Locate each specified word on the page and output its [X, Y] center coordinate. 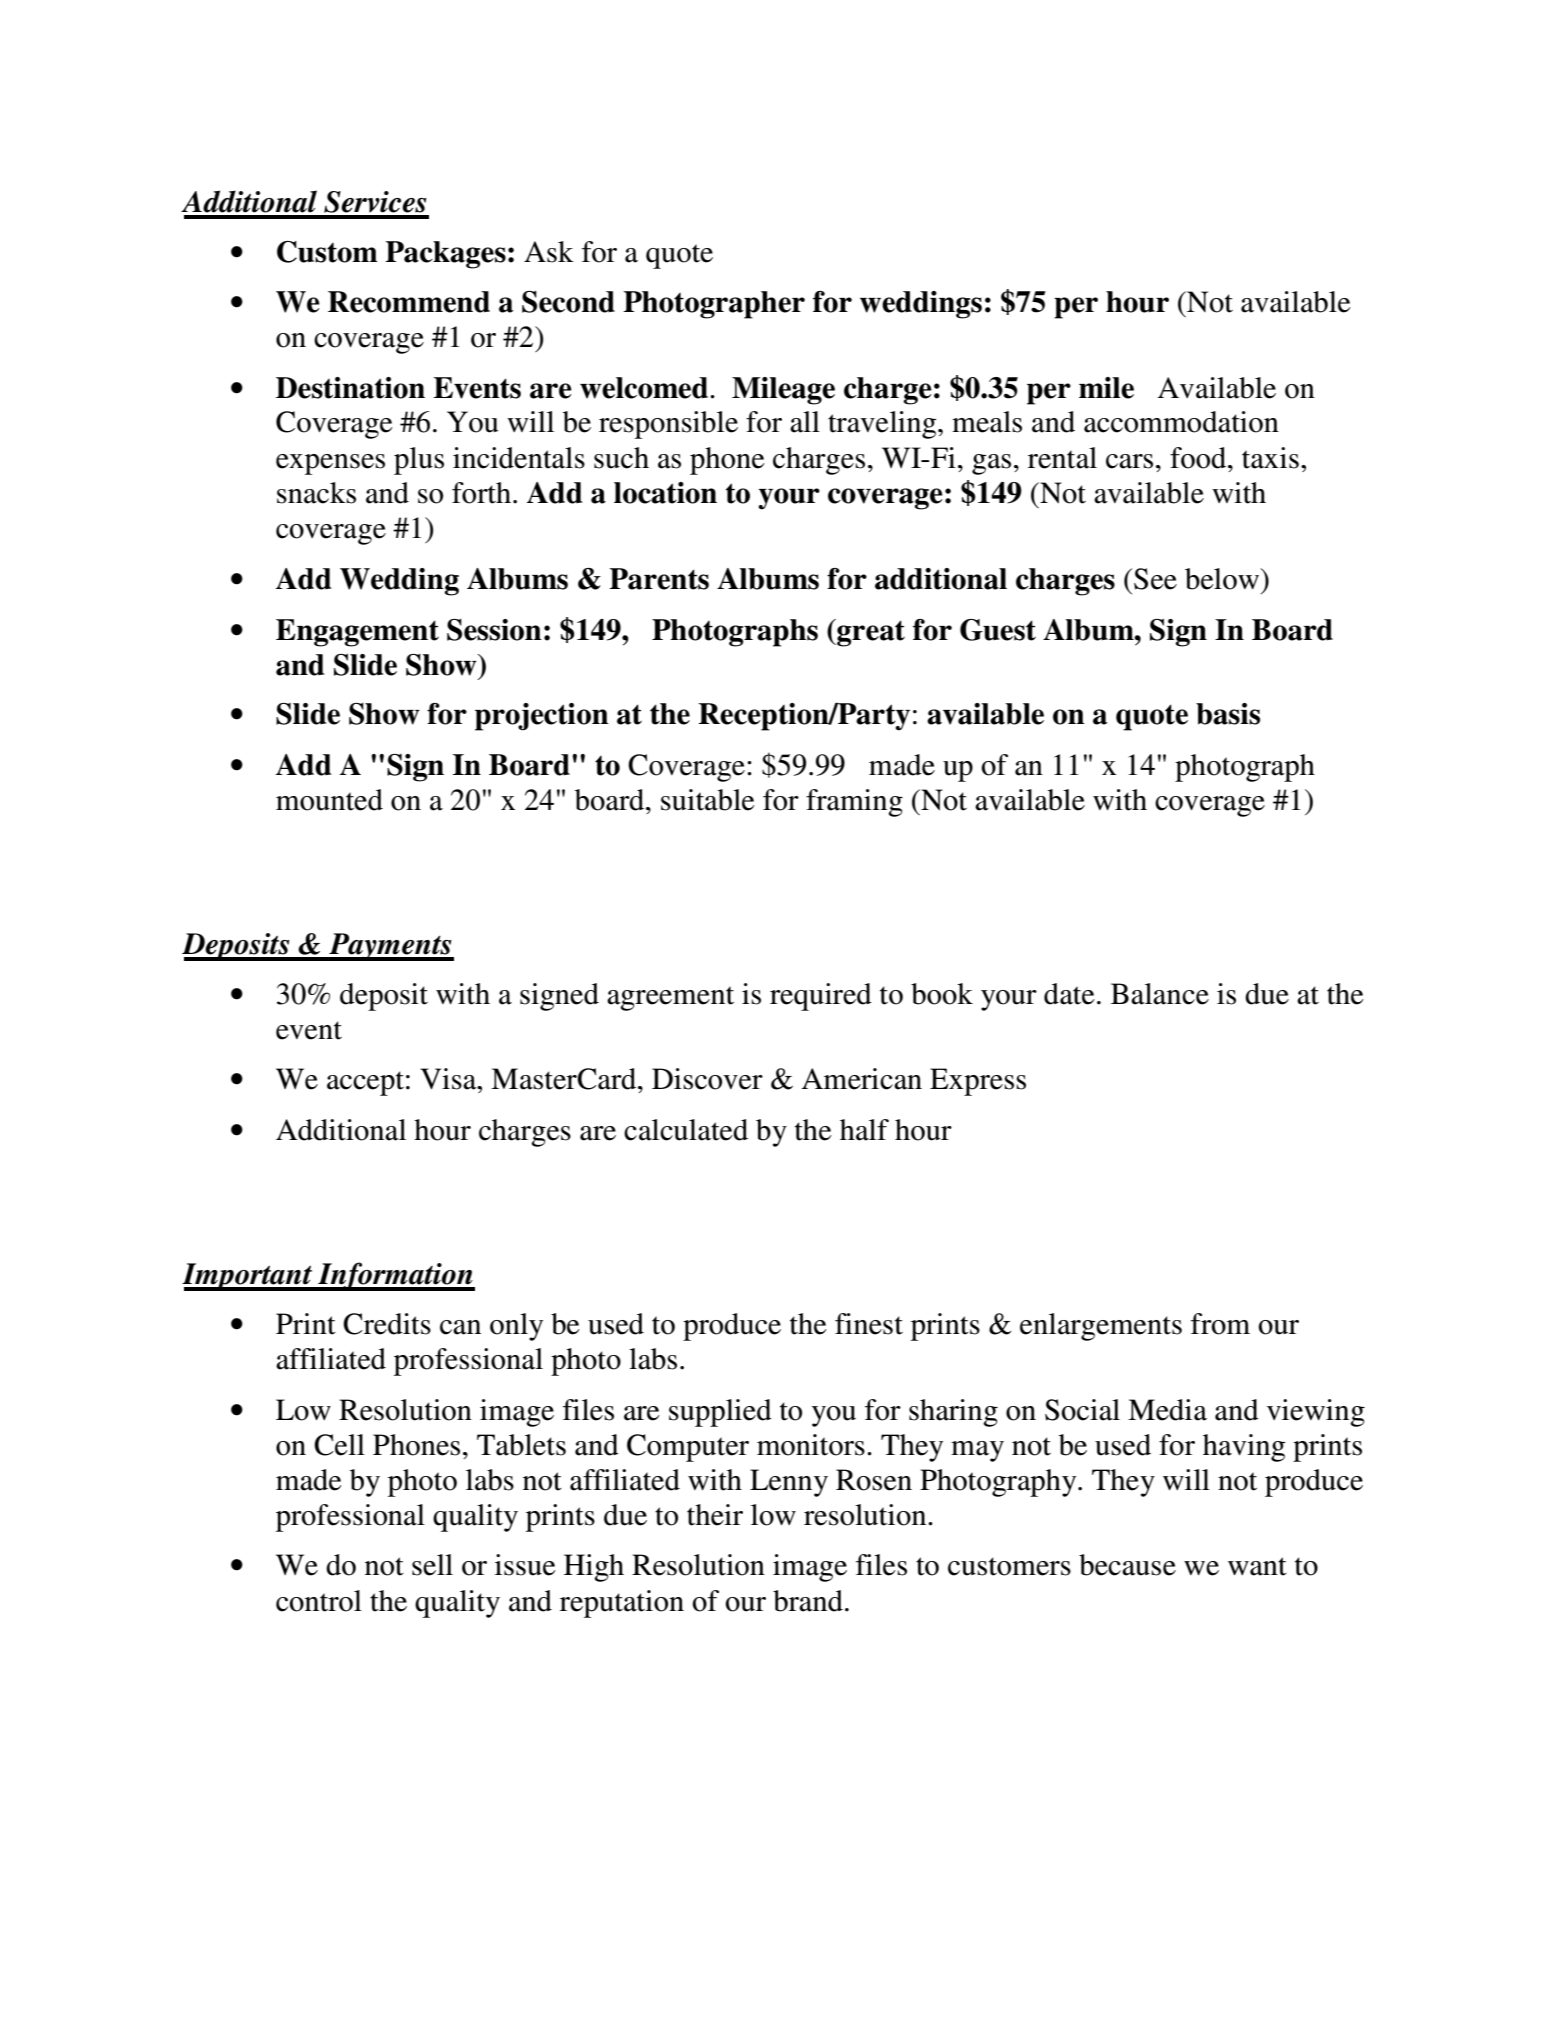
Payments [390, 947]
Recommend [409, 302]
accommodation [1181, 422]
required [821, 997]
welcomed [645, 388]
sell [432, 1565]
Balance [1160, 994]
